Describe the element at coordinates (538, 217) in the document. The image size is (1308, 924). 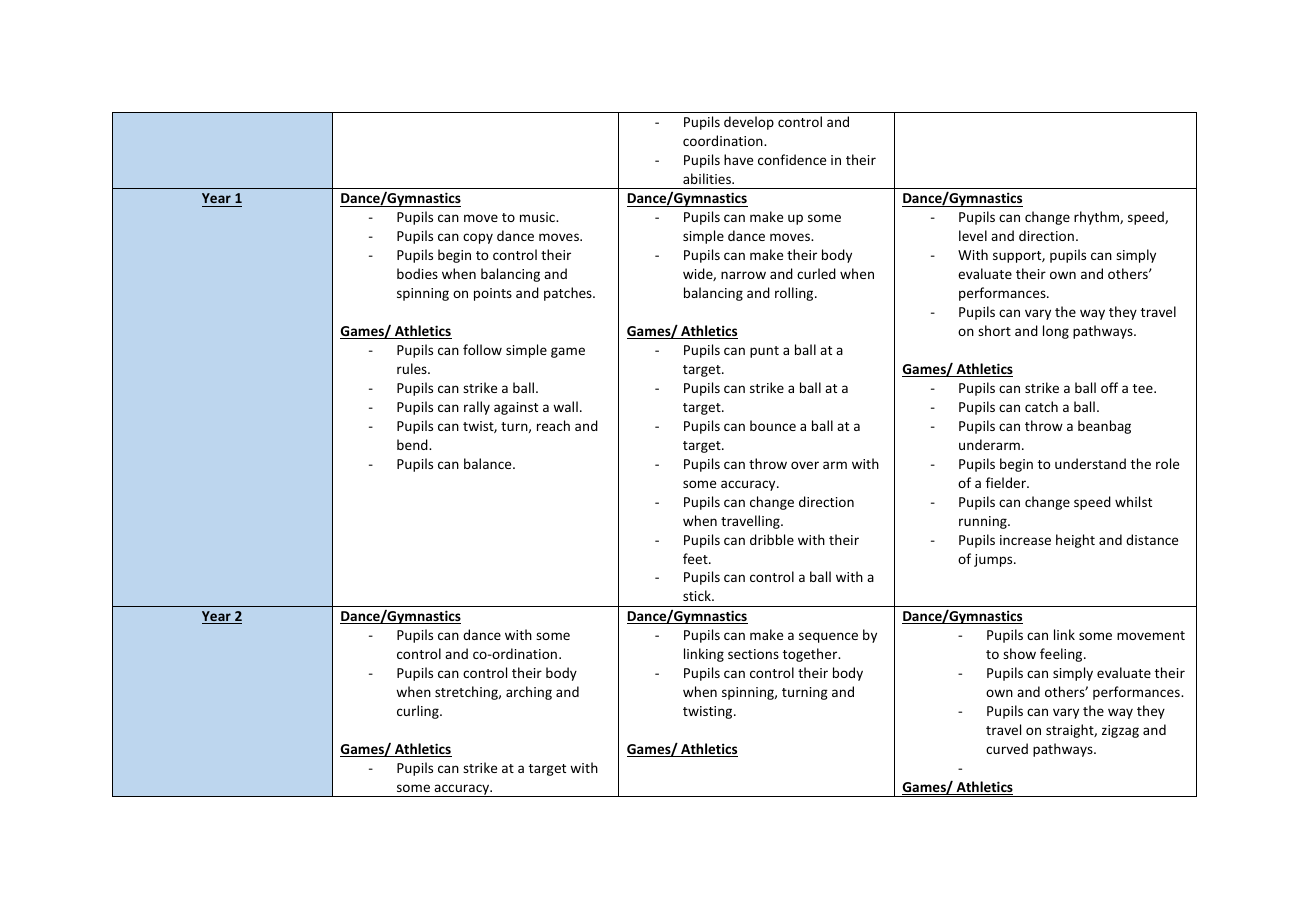
I see `music` at that location.
